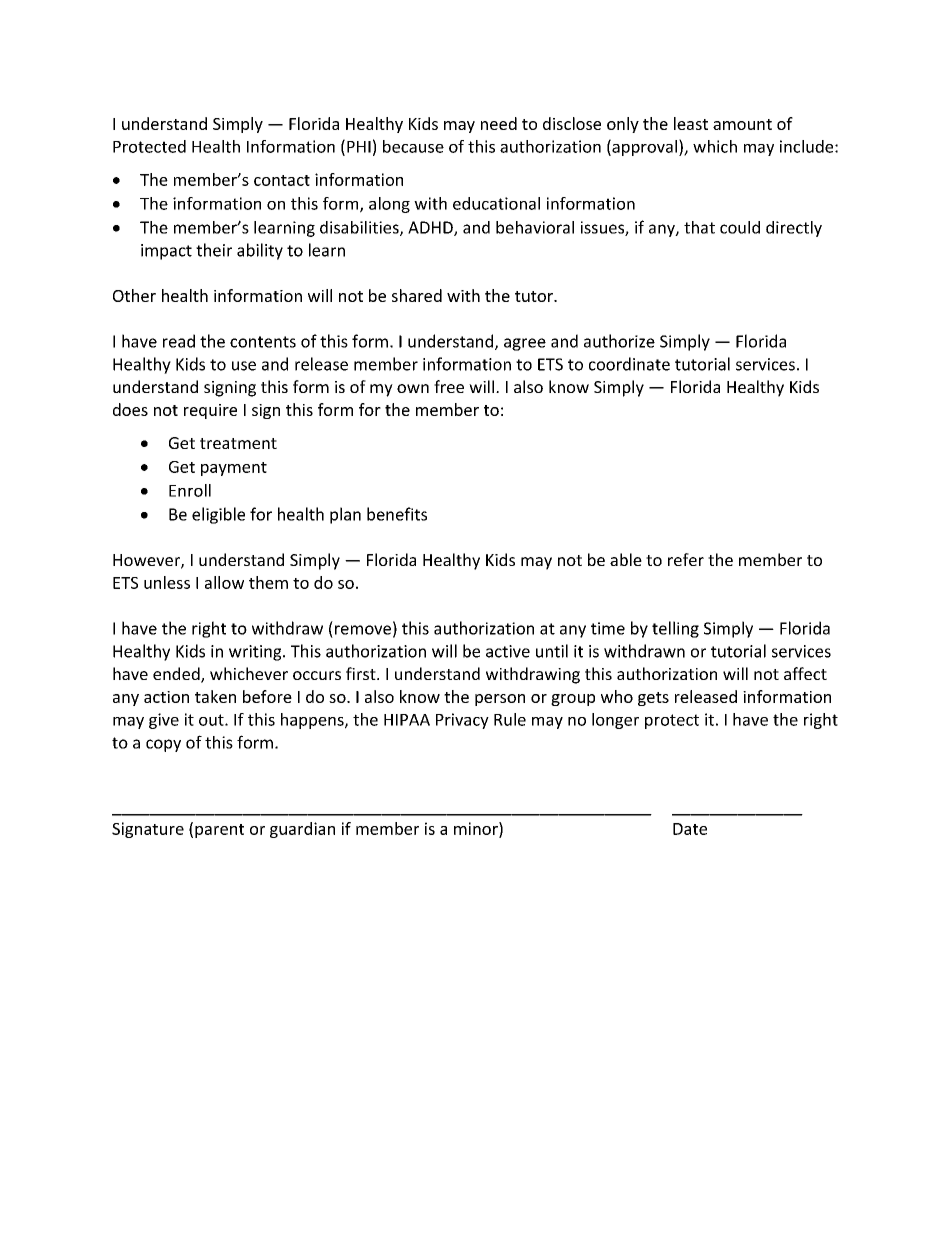 Image resolution: width=952 pixels, height=1233 pixels. What do you see at coordinates (397, 514) in the page?
I see `benefits` at bounding box center [397, 514].
